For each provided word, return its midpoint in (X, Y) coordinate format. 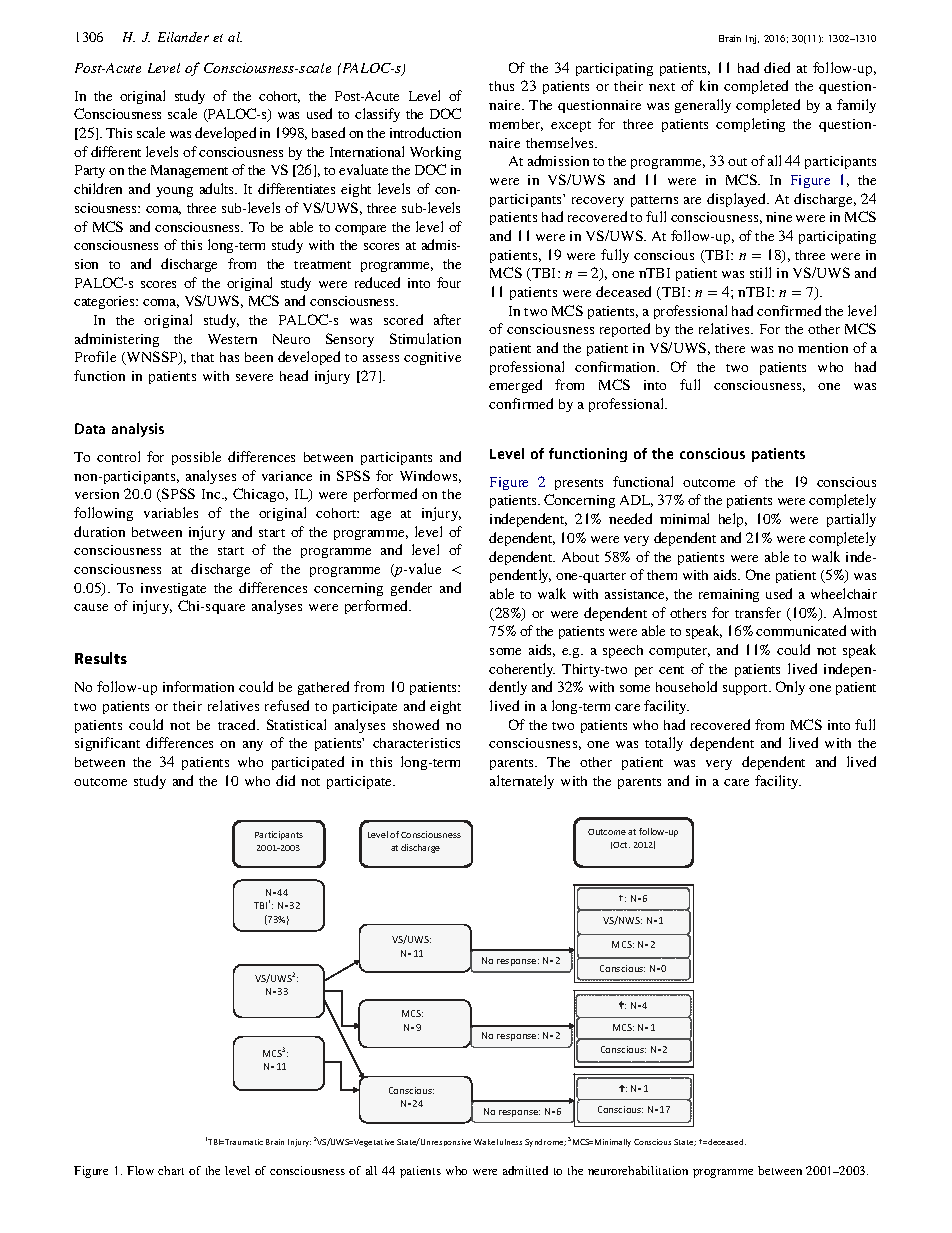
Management (189, 171)
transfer (758, 612)
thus (501, 86)
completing (750, 125)
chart (171, 1170)
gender (411, 589)
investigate (173, 589)
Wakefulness (498, 1142)
